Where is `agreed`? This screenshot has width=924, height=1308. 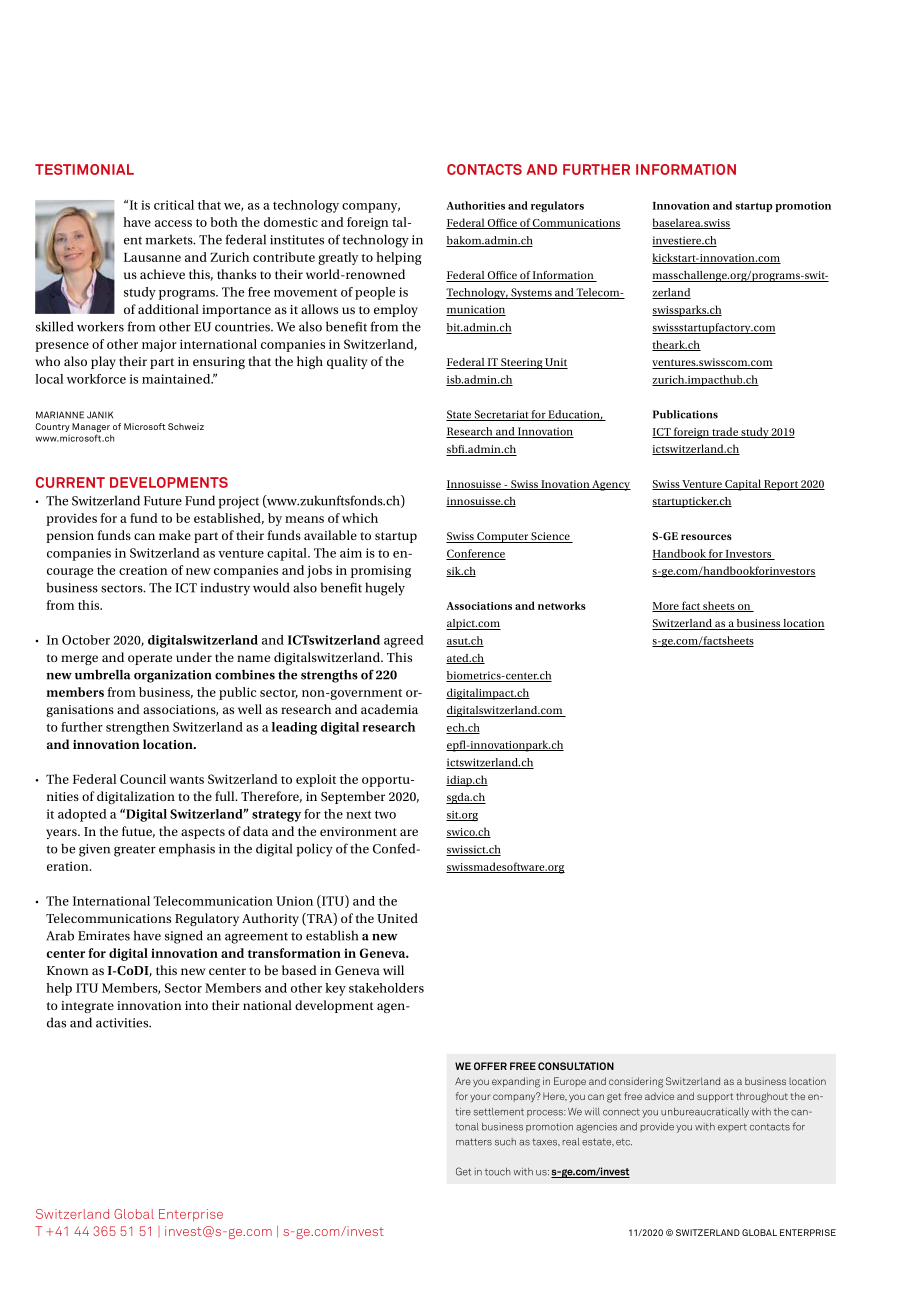 agreed is located at coordinates (404, 641).
